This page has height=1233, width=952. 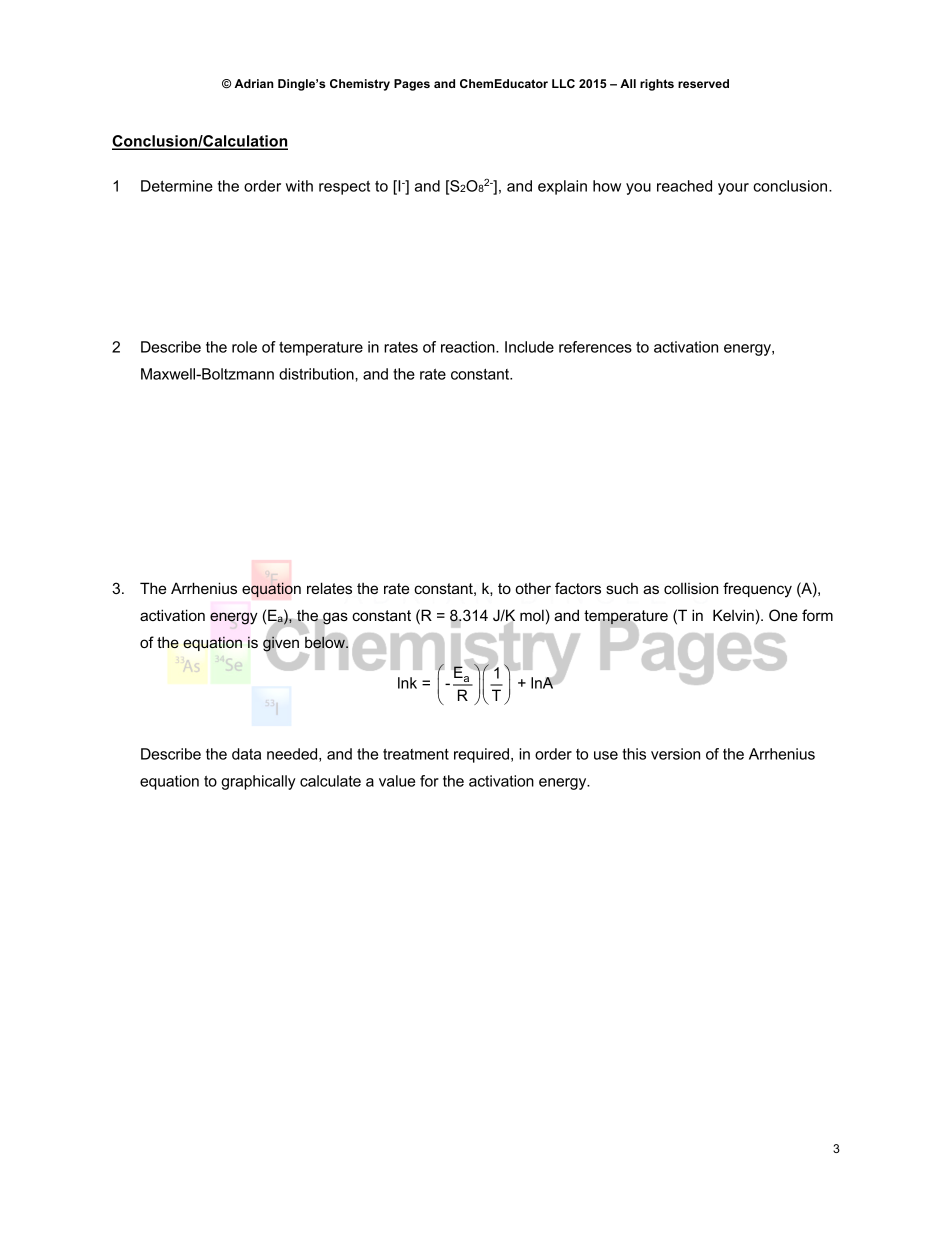 I want to click on Adrian, so click(x=254, y=83).
